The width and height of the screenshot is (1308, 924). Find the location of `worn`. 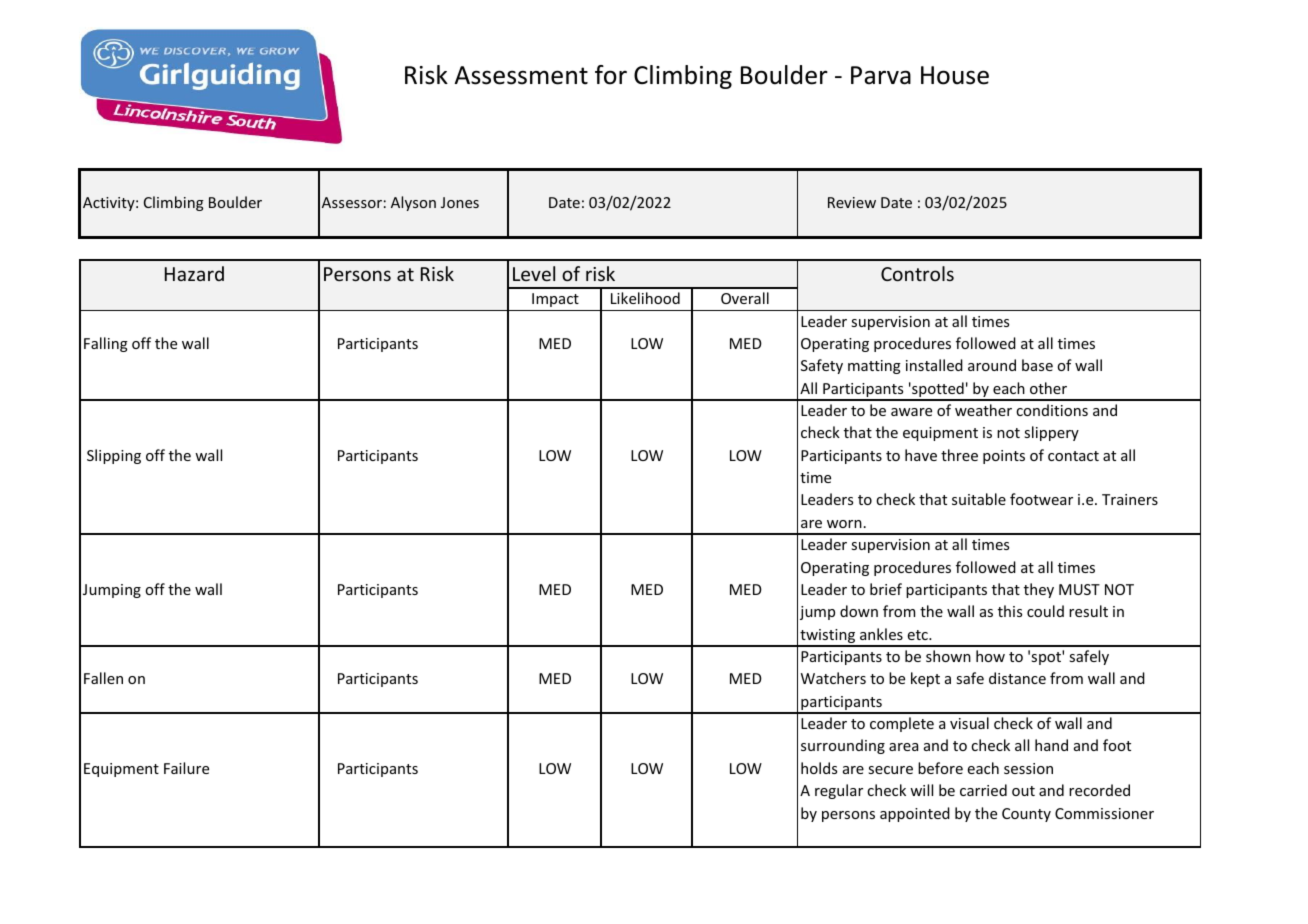

worn is located at coordinates (844, 524).
